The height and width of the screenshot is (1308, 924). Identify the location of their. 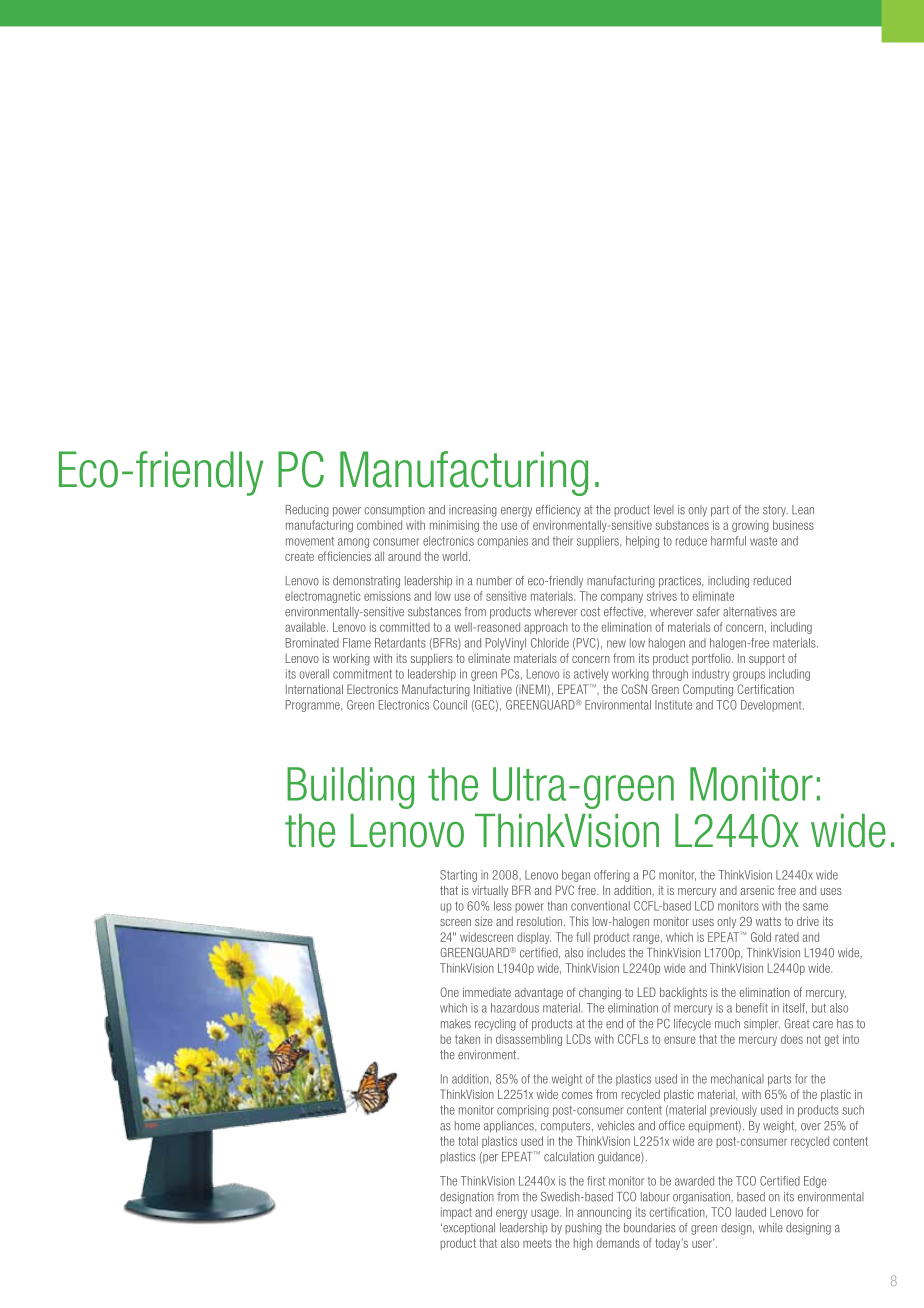
(563, 541).
